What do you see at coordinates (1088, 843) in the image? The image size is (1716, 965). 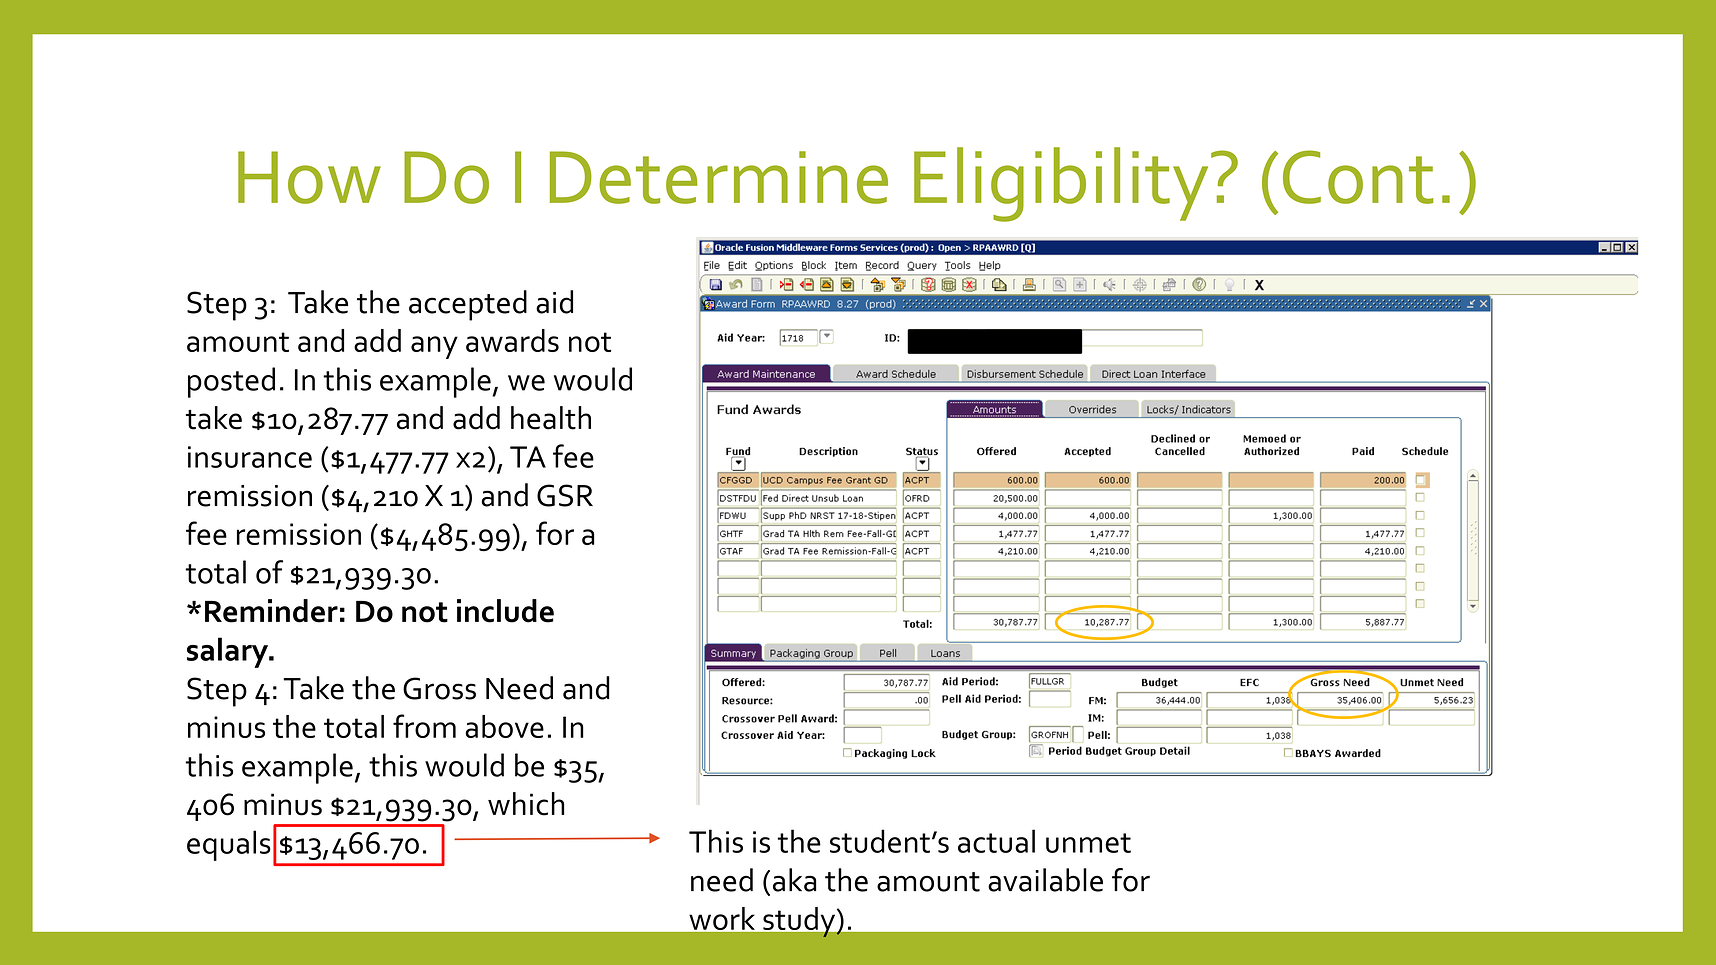 I see `unmet` at bounding box center [1088, 843].
